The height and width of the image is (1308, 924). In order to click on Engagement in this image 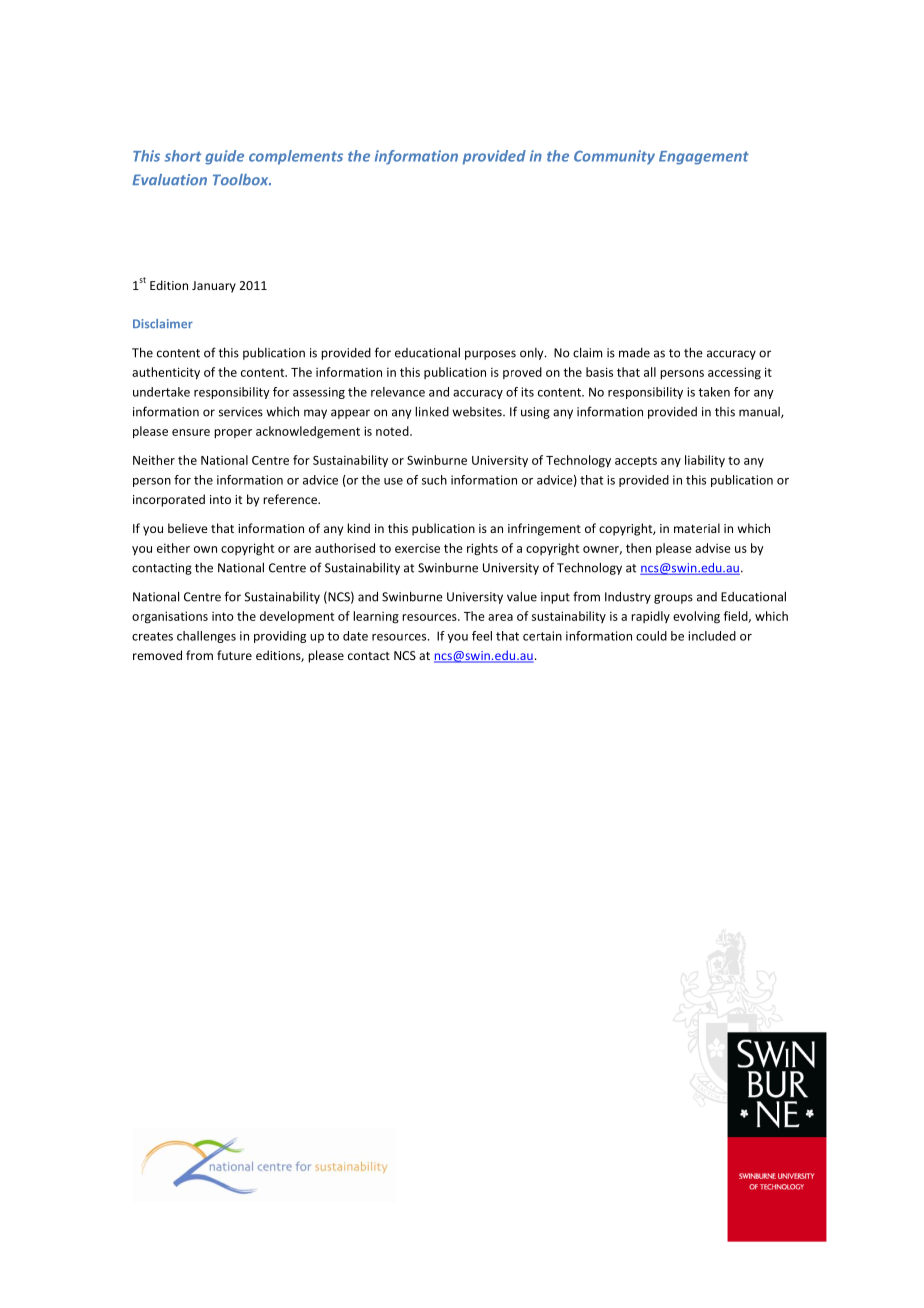, I will do `click(704, 158)`.
